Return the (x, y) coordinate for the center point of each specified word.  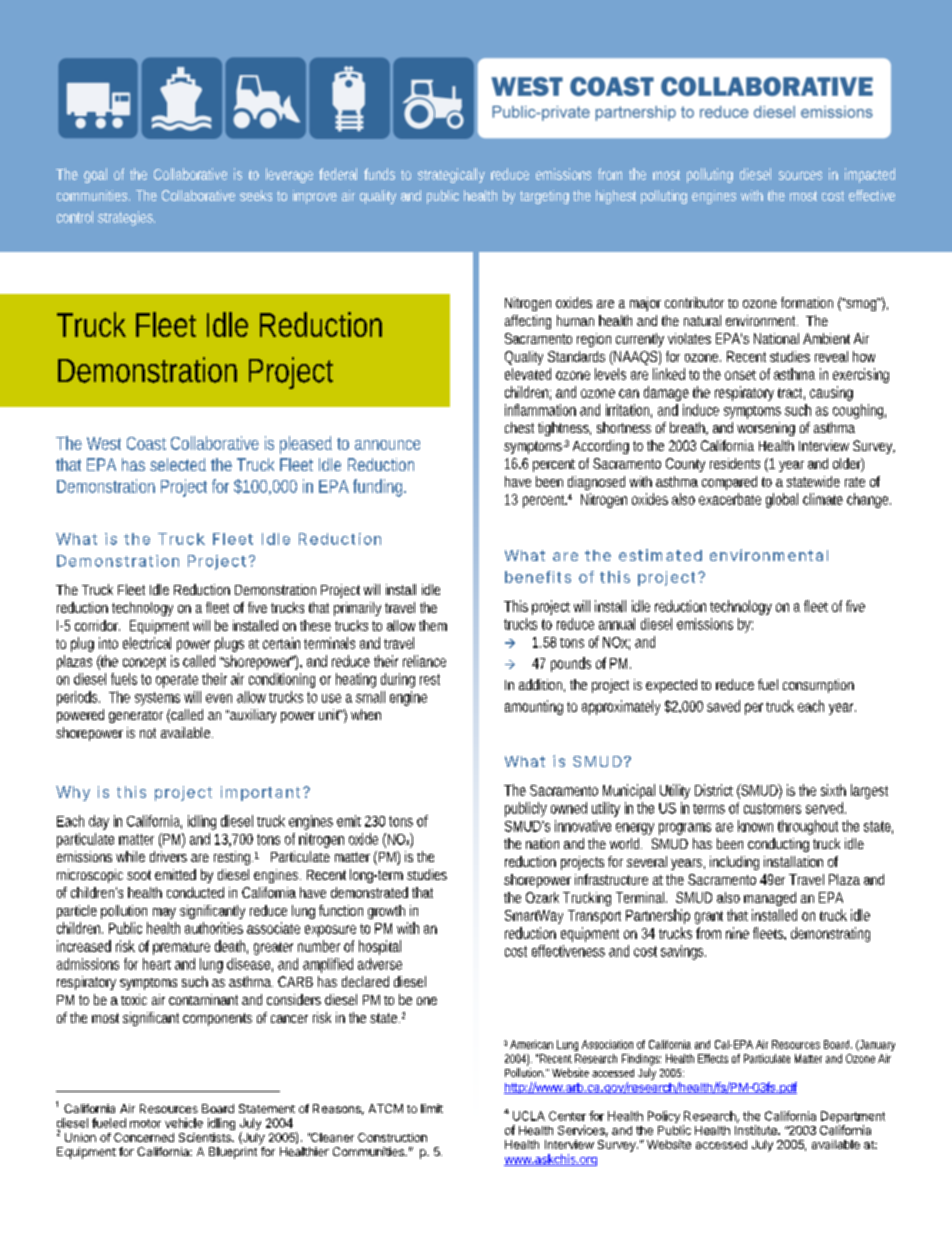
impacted (870, 175)
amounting (534, 707)
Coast (146, 443)
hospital (380, 947)
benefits (538, 577)
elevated (528, 374)
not (148, 733)
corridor (97, 625)
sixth (833, 790)
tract (791, 394)
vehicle (184, 1123)
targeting (544, 197)
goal (95, 175)
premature (181, 948)
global (782, 500)
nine (737, 933)
